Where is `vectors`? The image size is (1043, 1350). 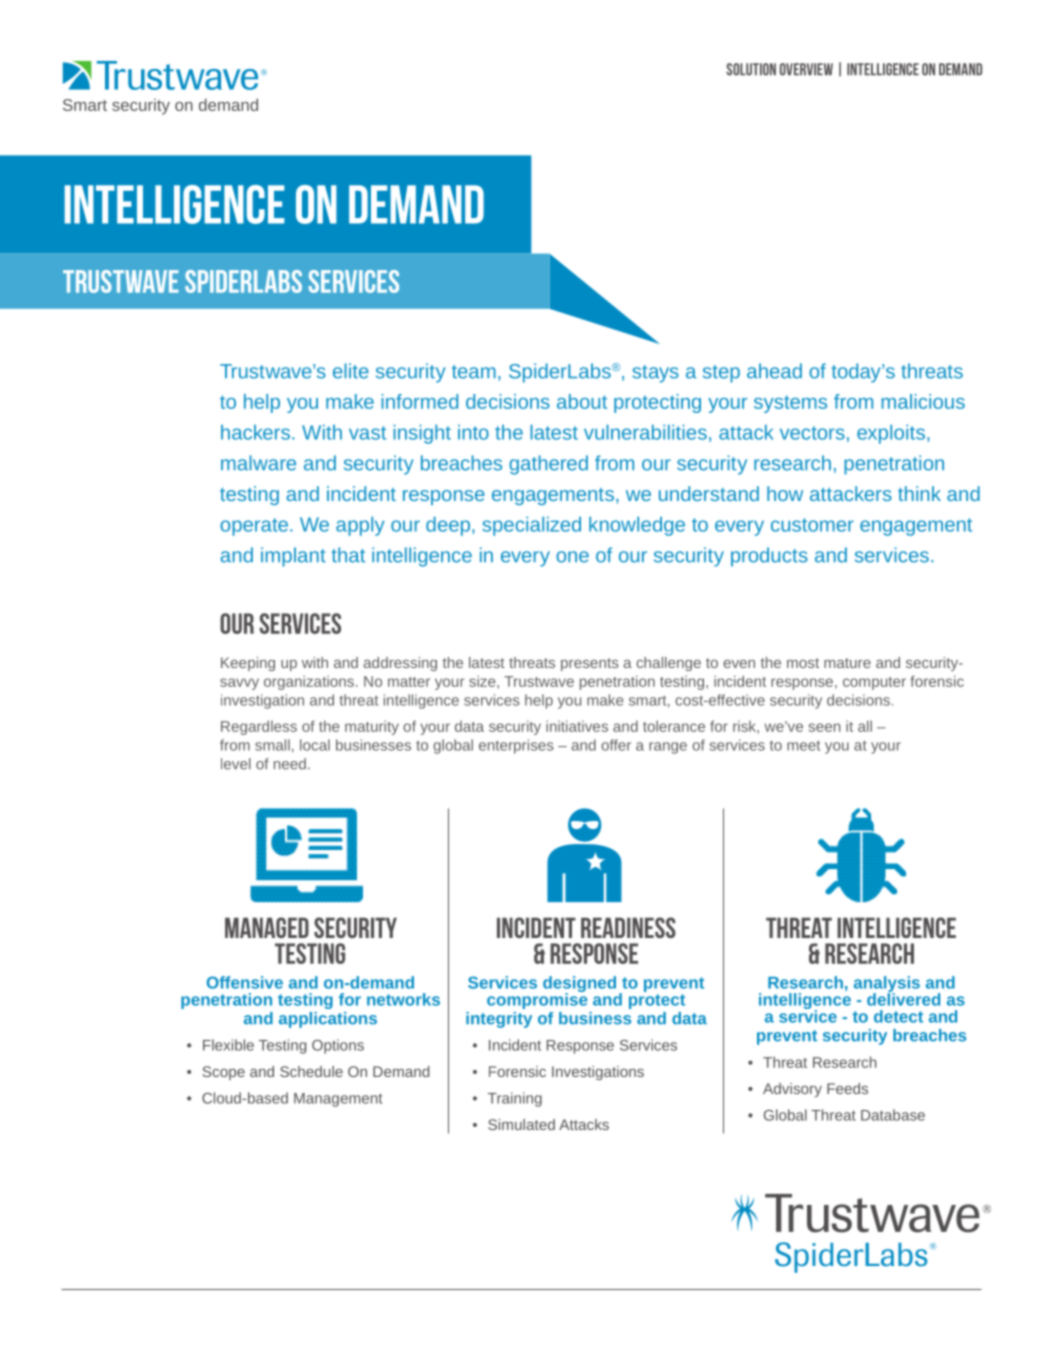 vectors is located at coordinates (812, 433).
